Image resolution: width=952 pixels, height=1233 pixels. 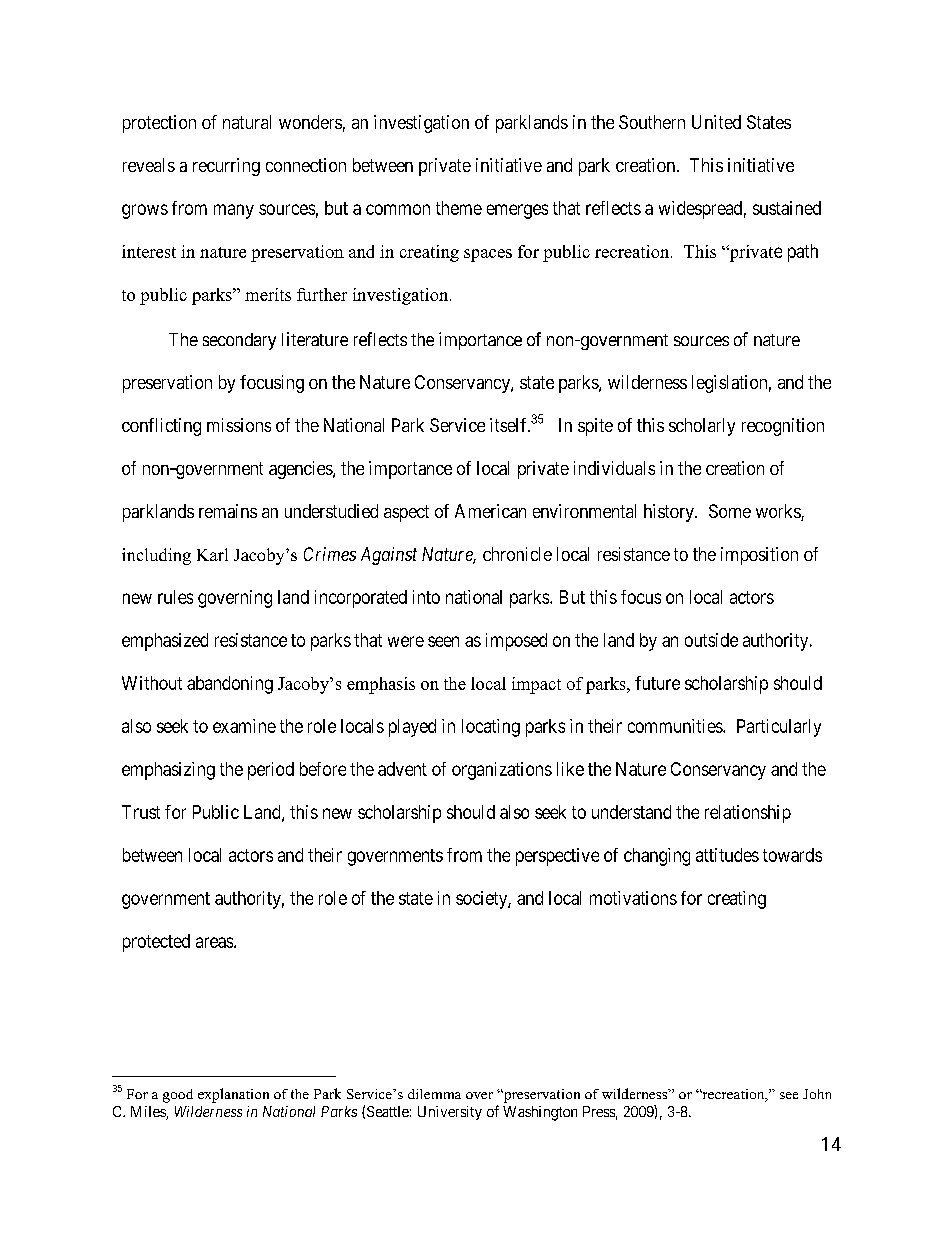 What do you see at coordinates (502, 771) in the document?
I see `organizations` at bounding box center [502, 771].
